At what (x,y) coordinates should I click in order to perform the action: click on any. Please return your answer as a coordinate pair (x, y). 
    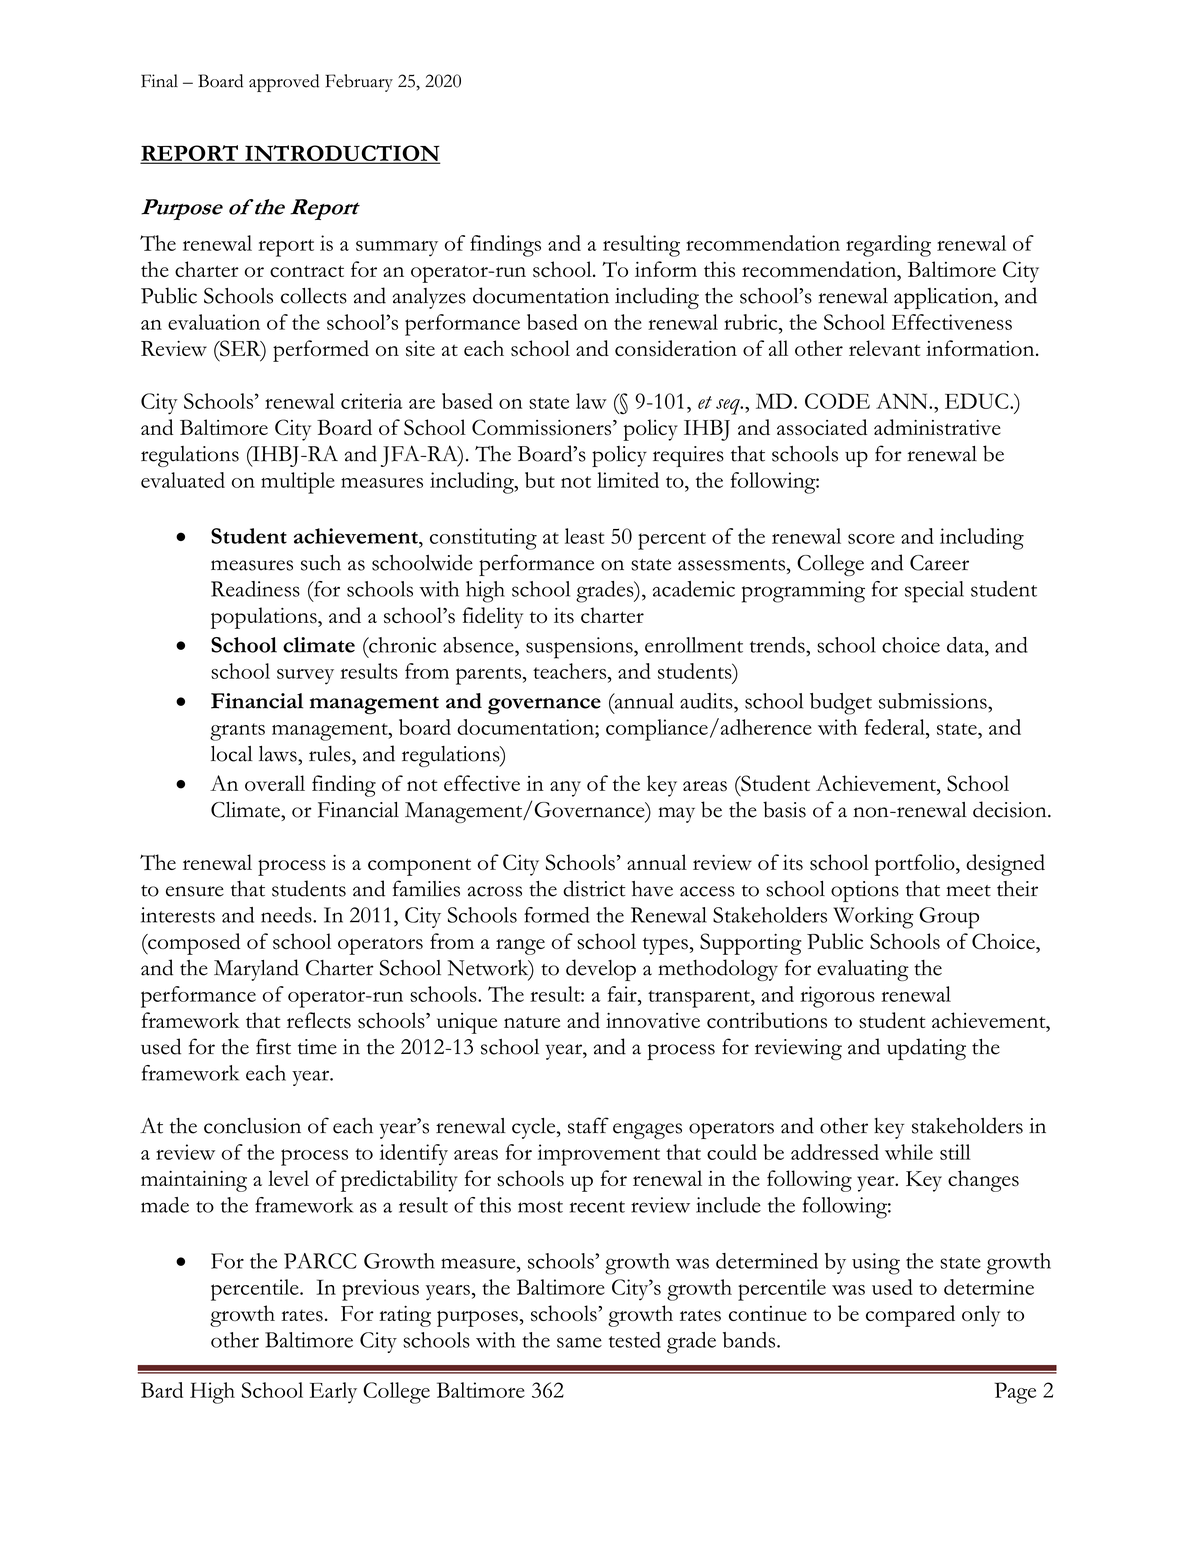
    Looking at the image, I should click on (565, 789).
